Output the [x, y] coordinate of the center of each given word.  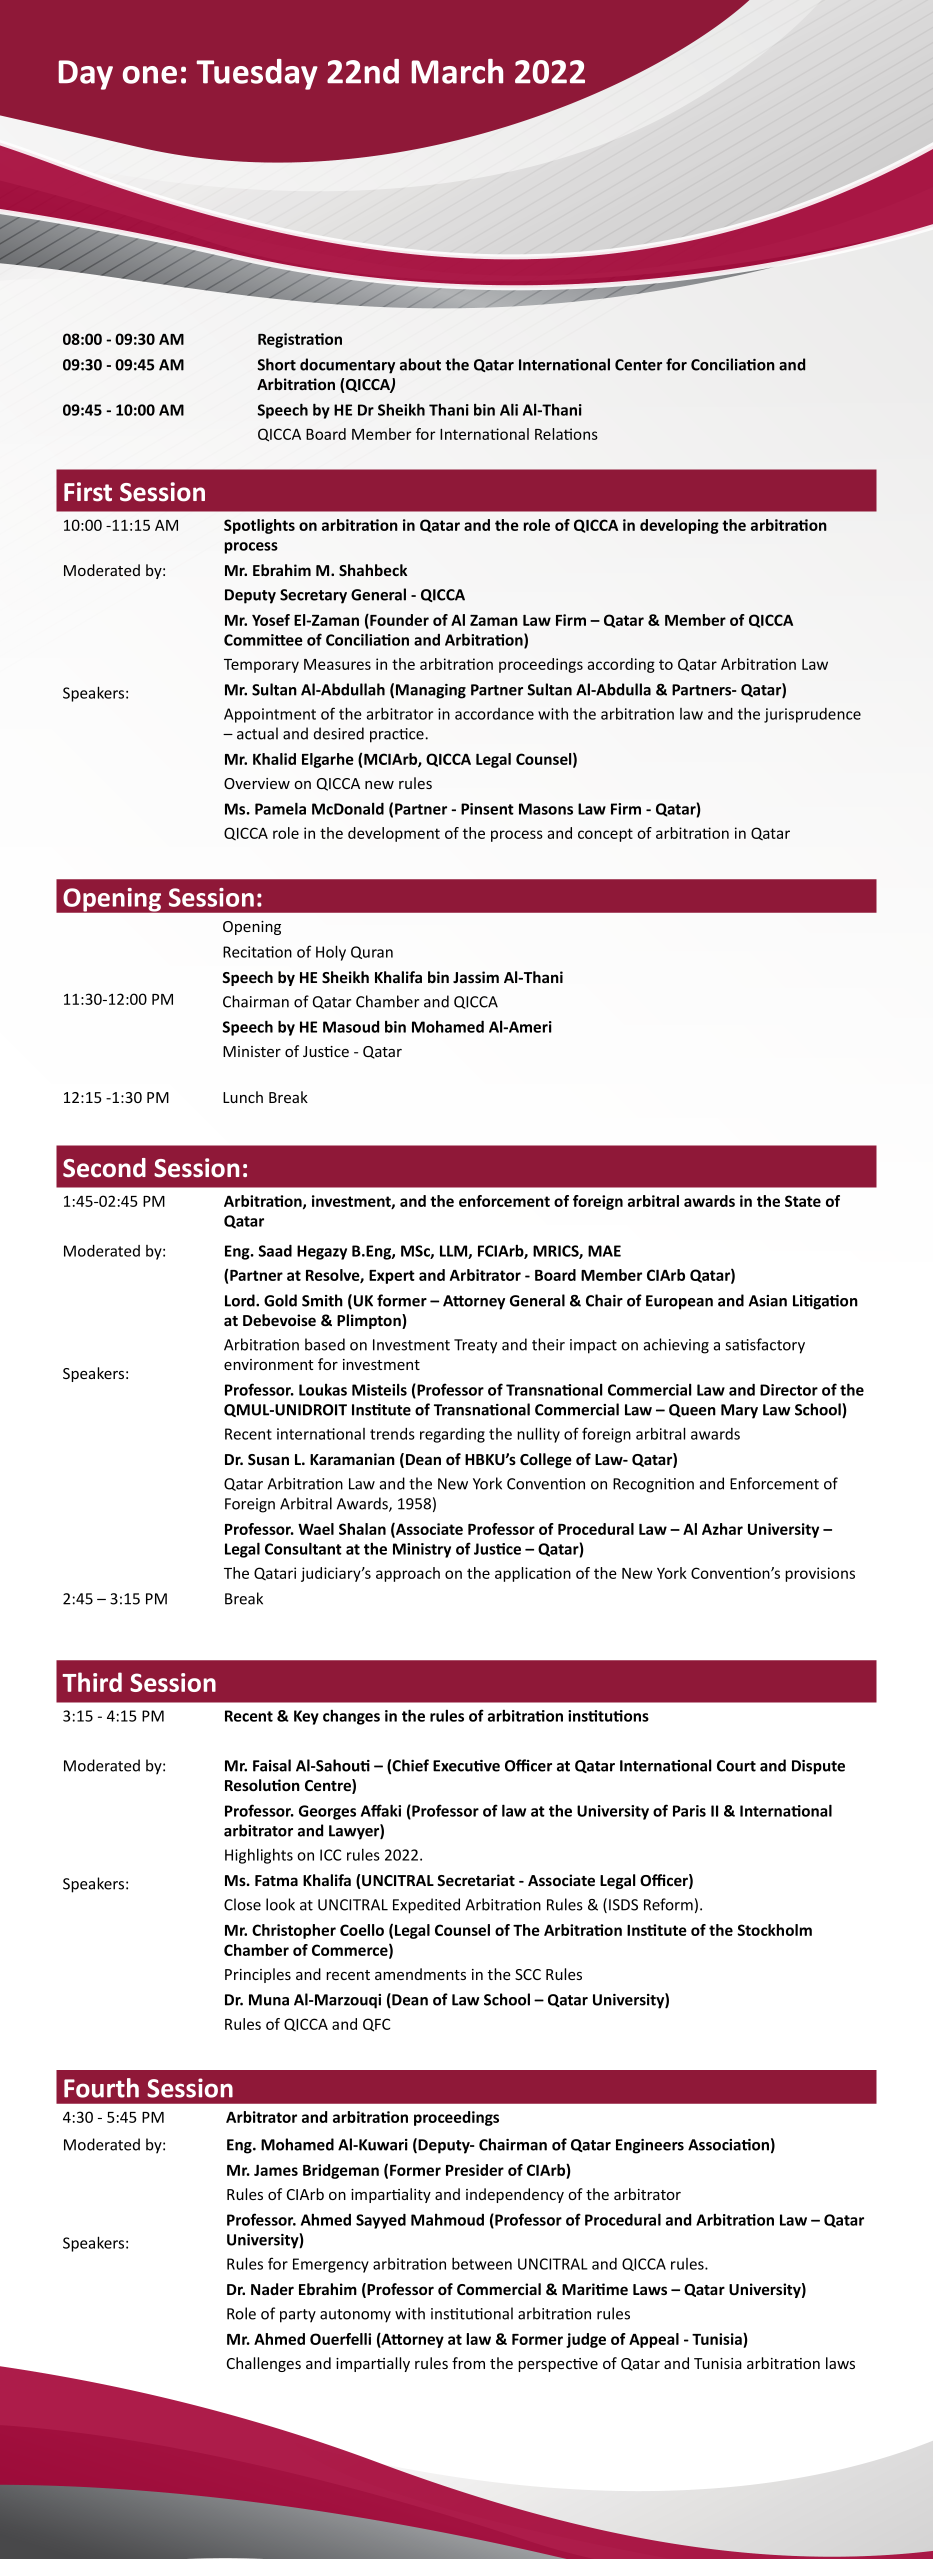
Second [104, 1168]
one [150, 75]
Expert [392, 1277]
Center [638, 365]
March [457, 71]
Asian [768, 1301]
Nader [272, 2289]
